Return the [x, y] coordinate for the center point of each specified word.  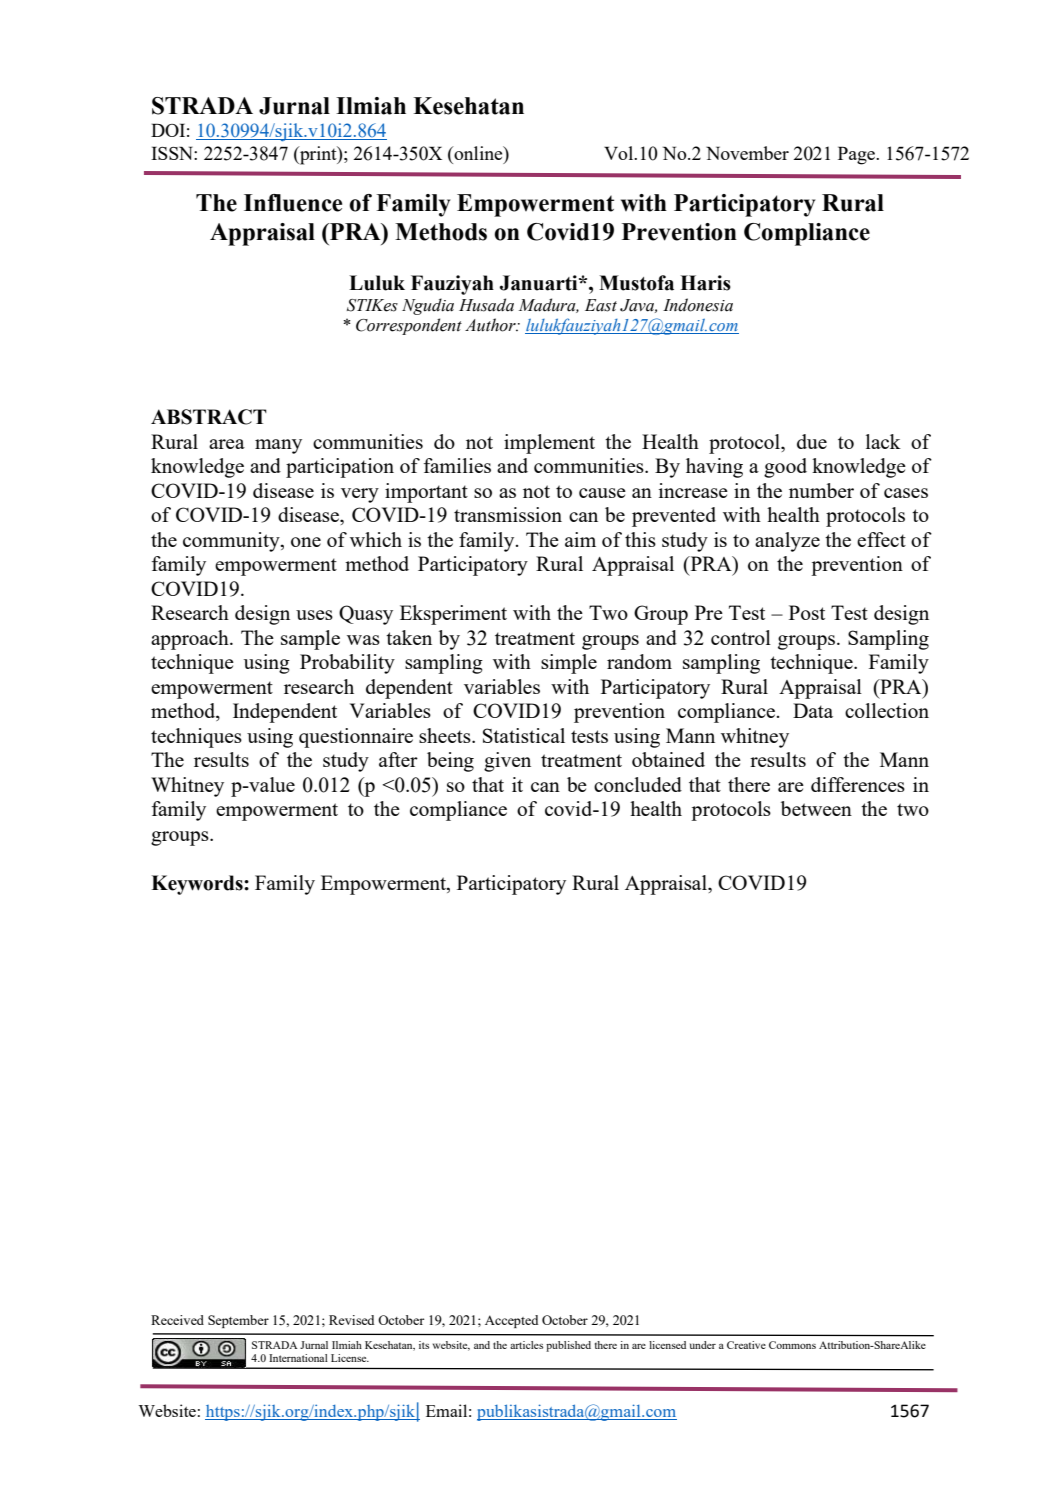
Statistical [524, 735]
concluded [638, 784]
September [238, 1321]
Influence [293, 203]
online [478, 154]
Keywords [198, 885]
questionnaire [356, 738]
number [821, 490]
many [278, 446]
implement [549, 444]
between [816, 808]
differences [858, 784]
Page [858, 155]
